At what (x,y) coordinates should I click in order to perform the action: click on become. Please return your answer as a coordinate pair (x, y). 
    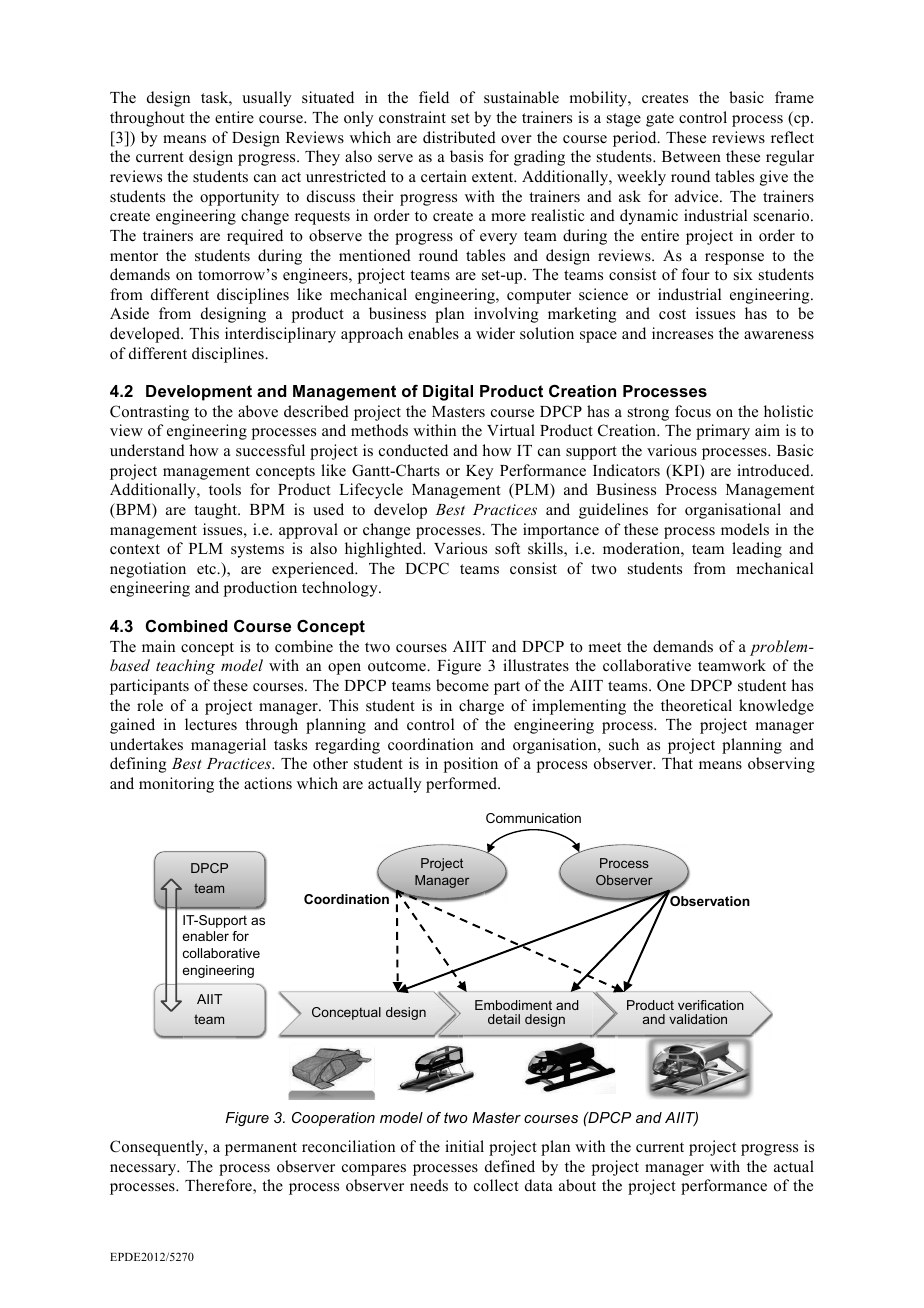
    Looking at the image, I should click on (462, 685).
